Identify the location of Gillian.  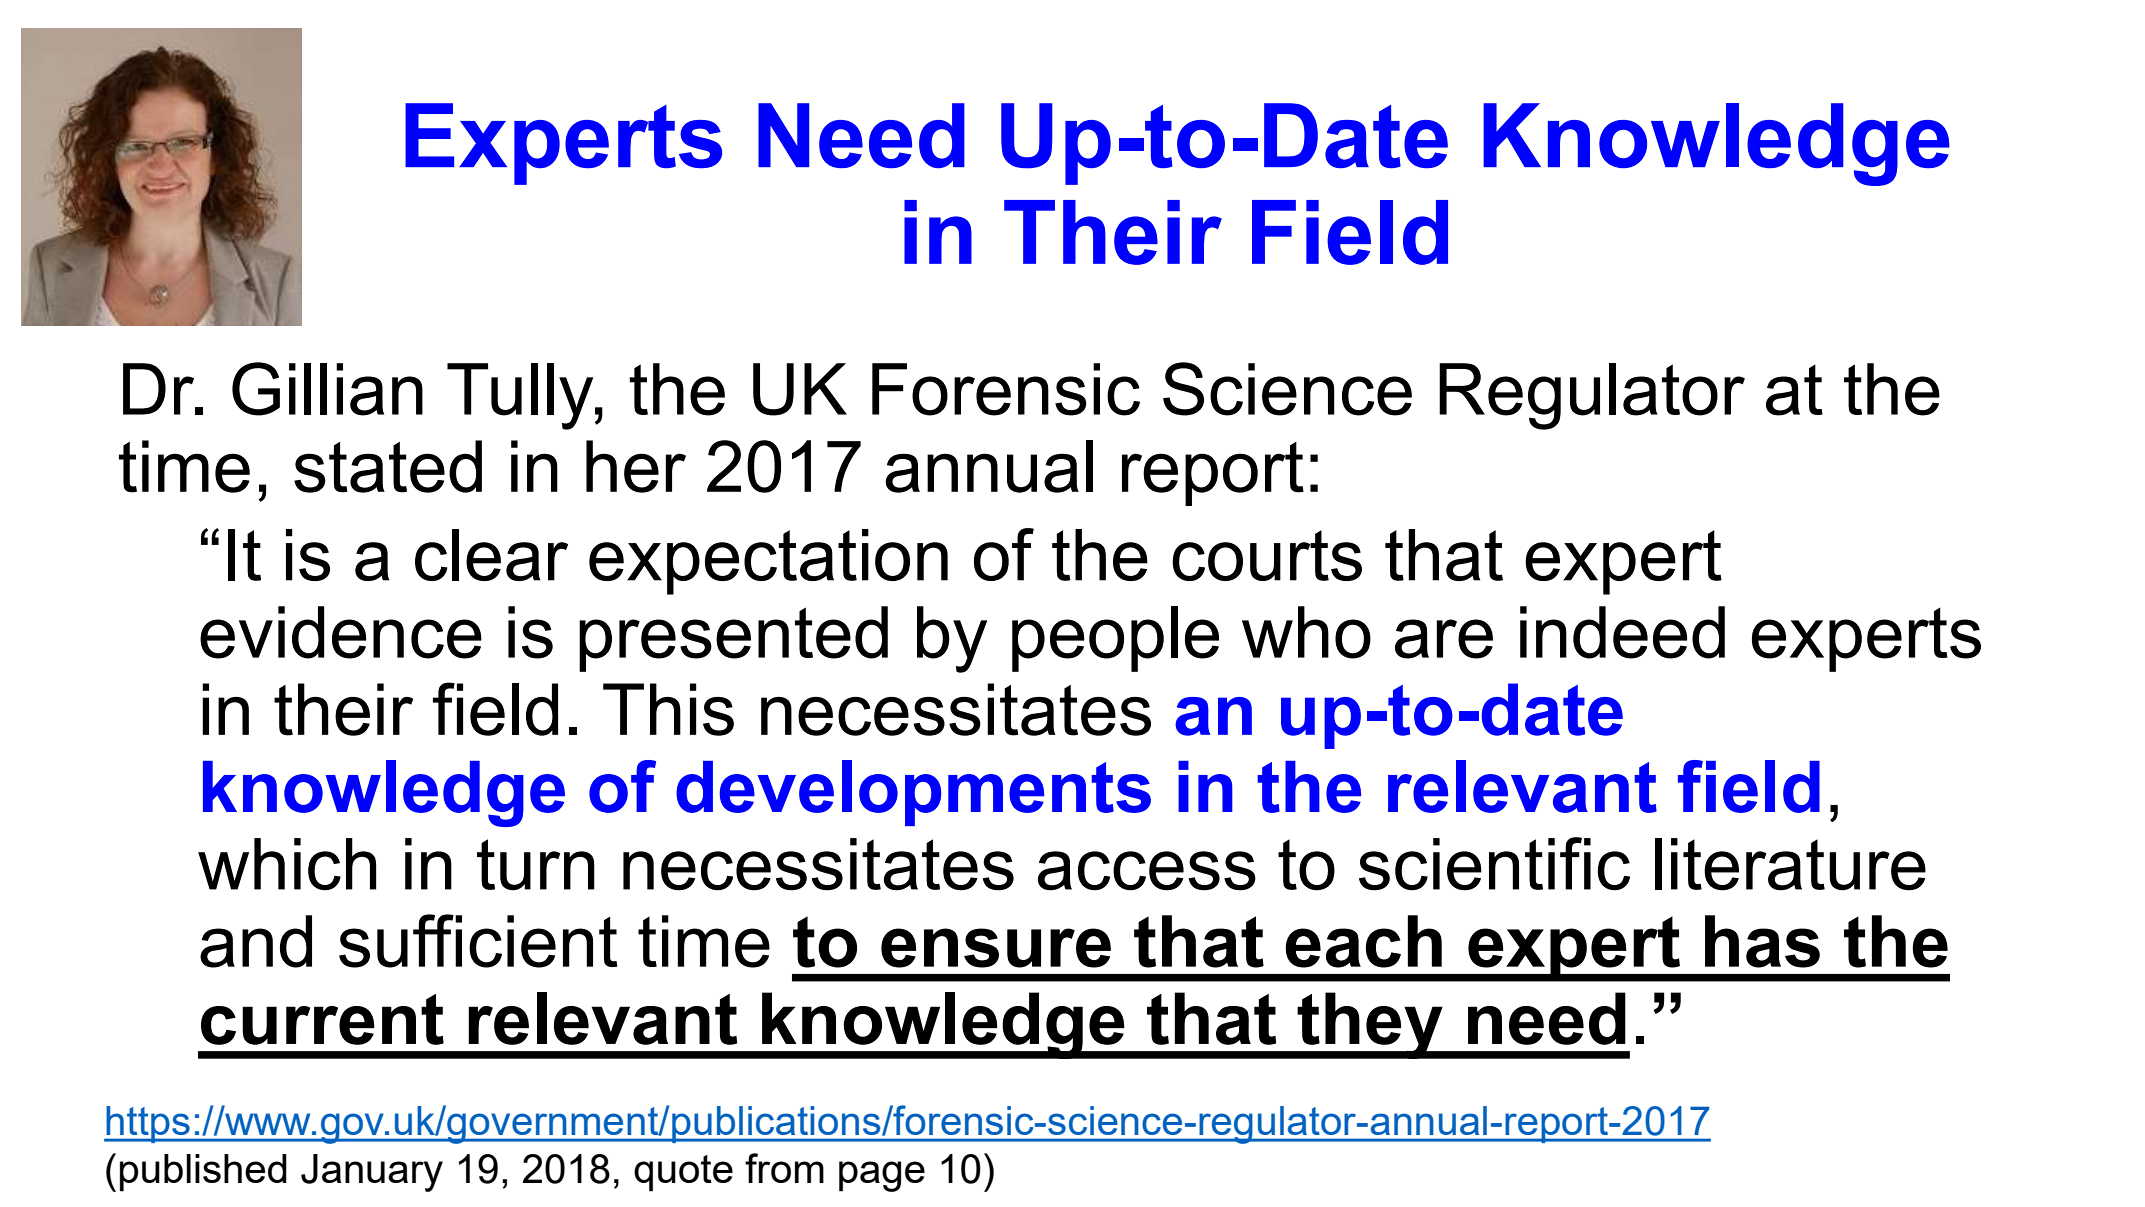
(327, 389).
